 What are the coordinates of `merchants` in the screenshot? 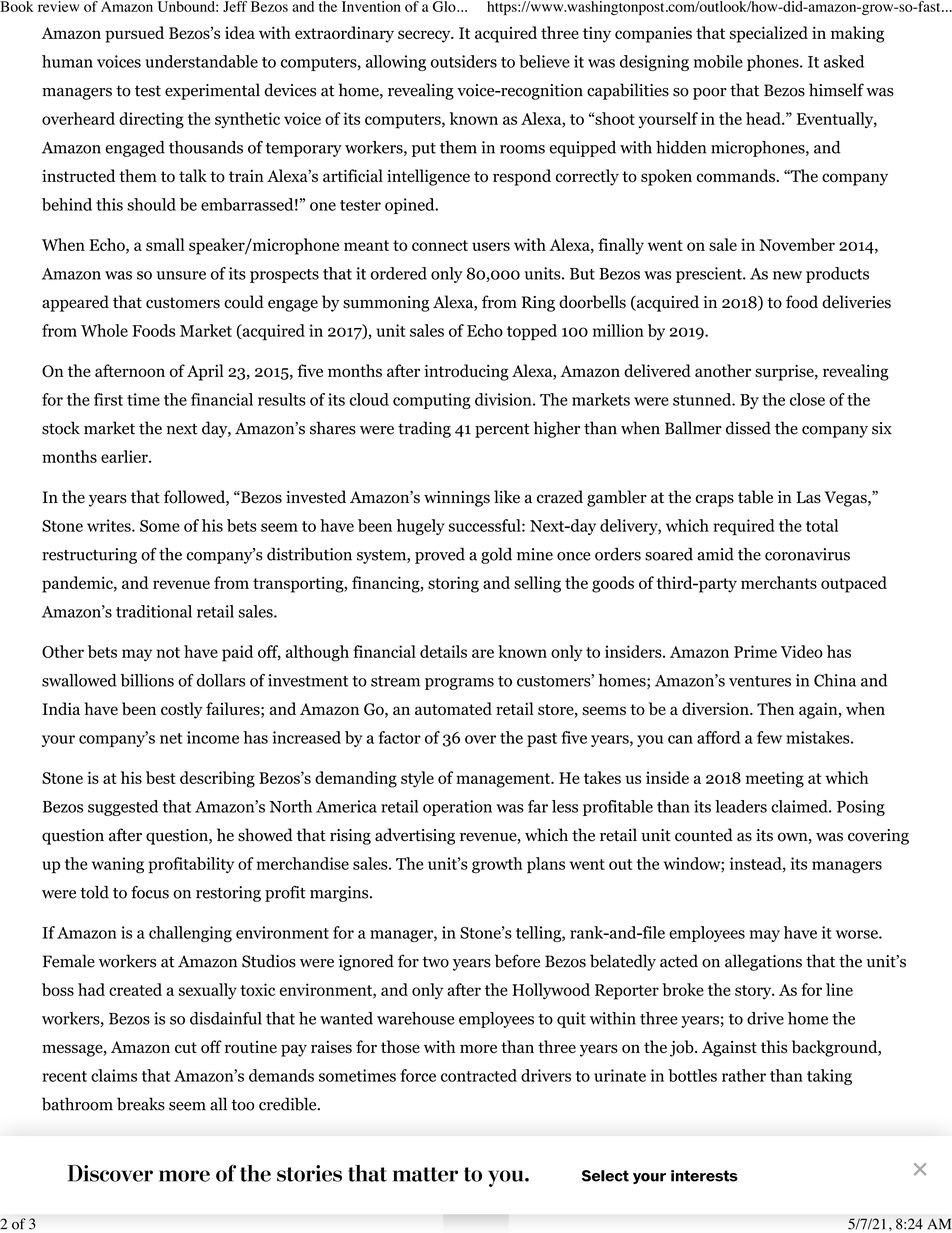 It's located at (779, 582).
